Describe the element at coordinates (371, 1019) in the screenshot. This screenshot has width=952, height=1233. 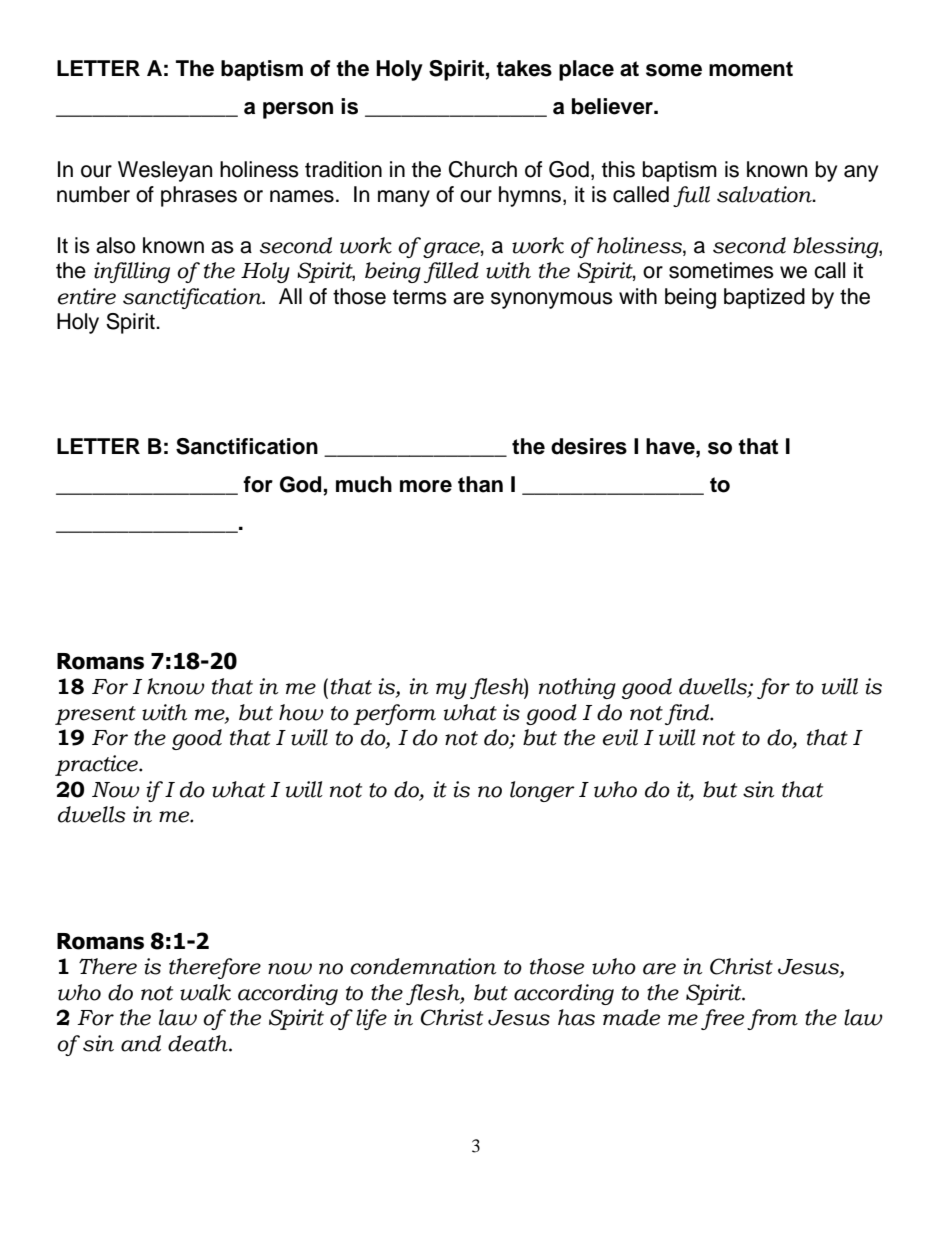
I see `life` at that location.
